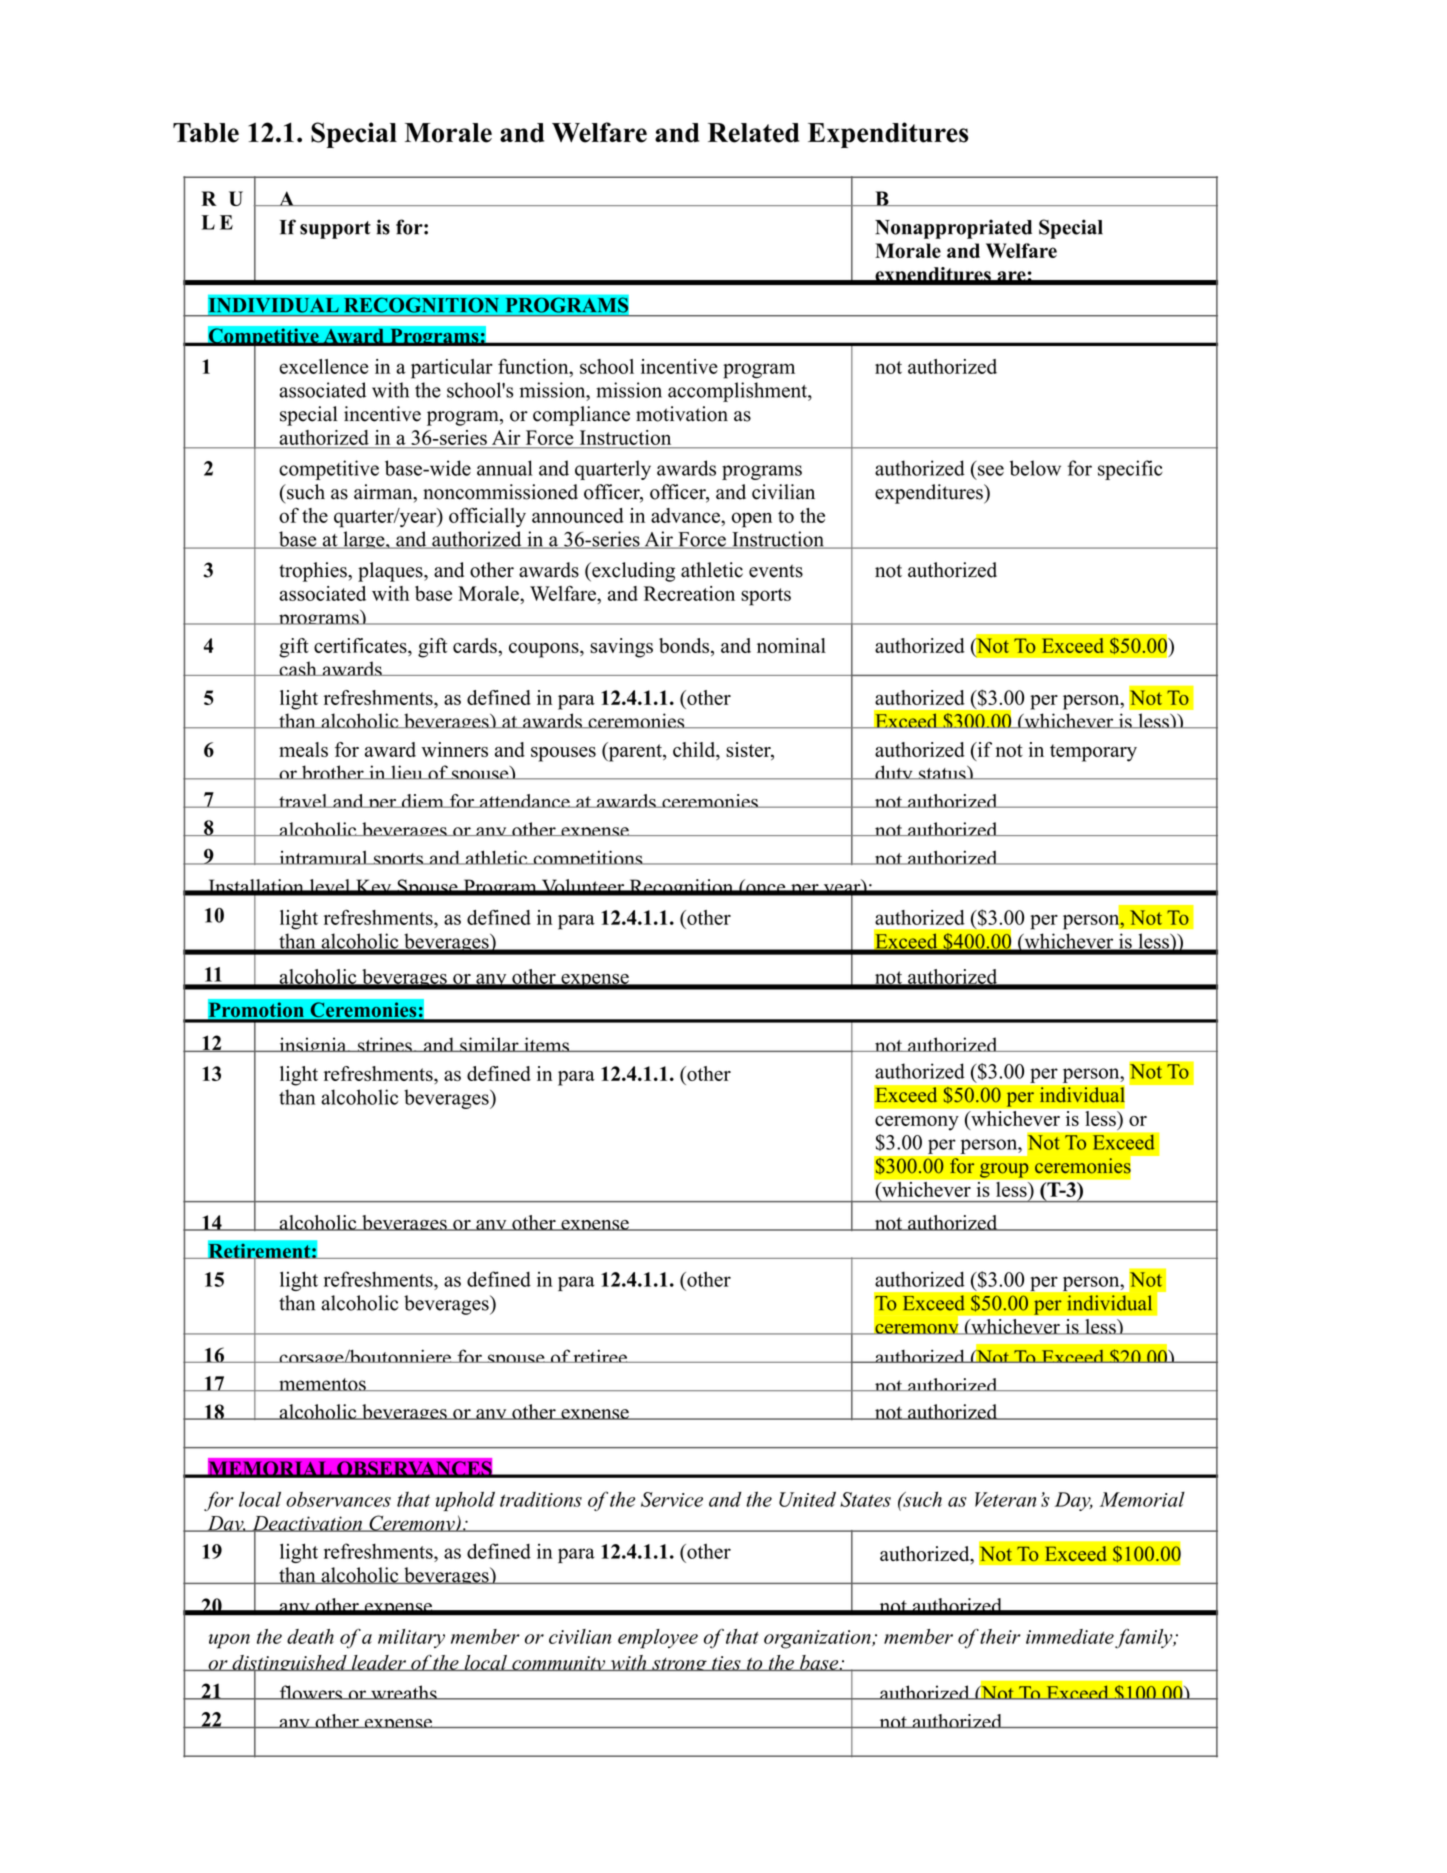 This screenshot has height=1873, width=1447. I want to click on Related, so click(753, 133).
